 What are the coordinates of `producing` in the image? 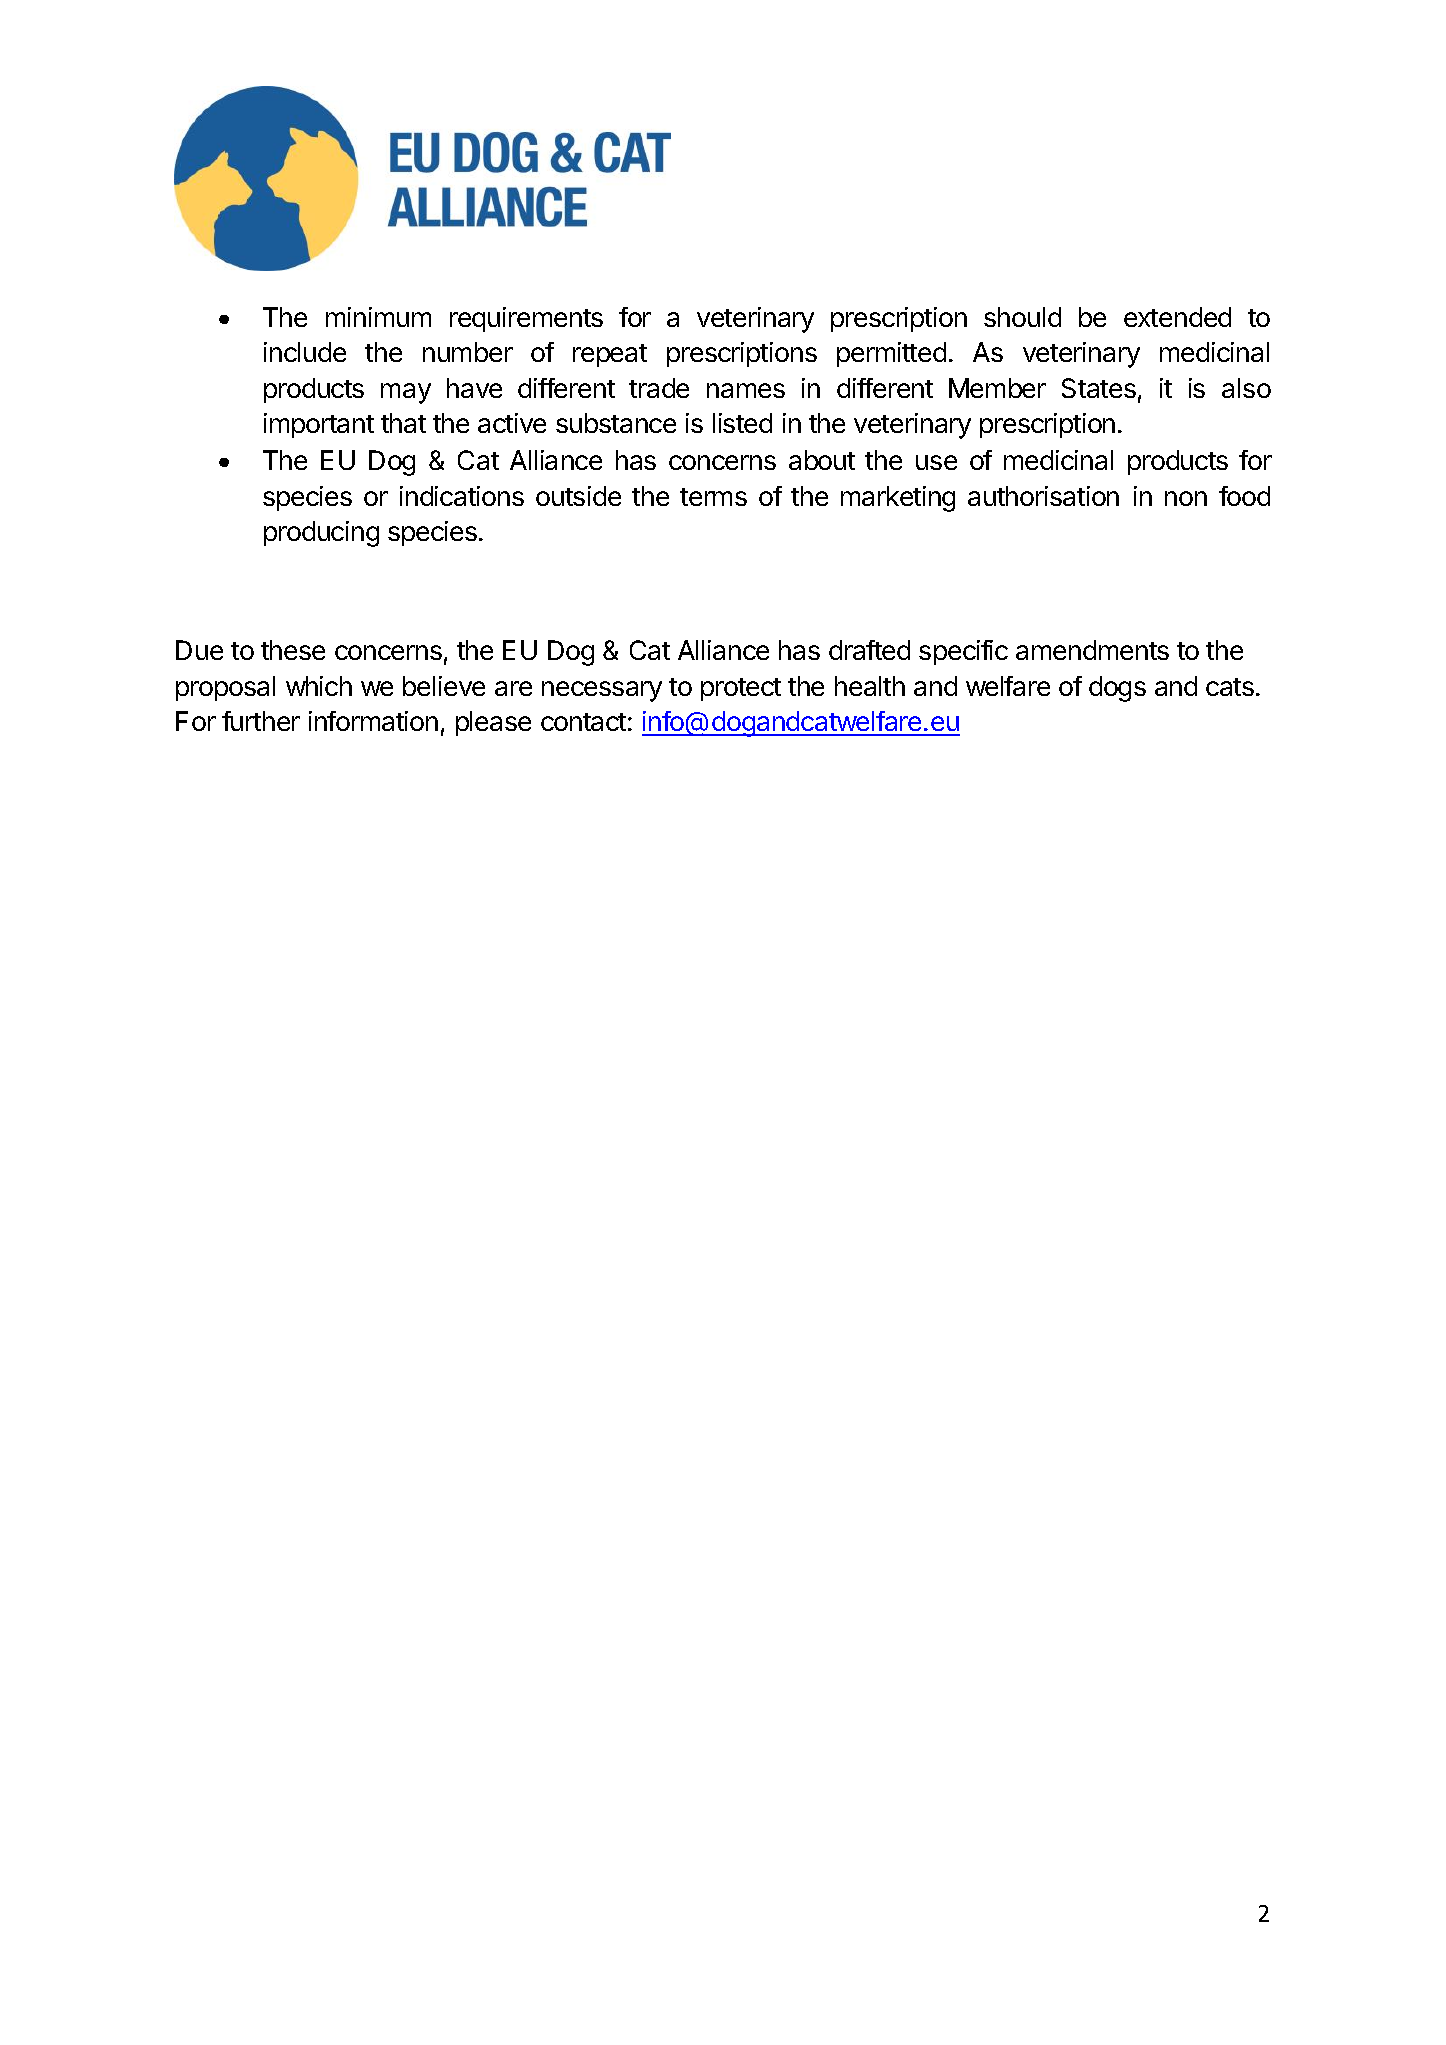 It's located at (321, 534).
